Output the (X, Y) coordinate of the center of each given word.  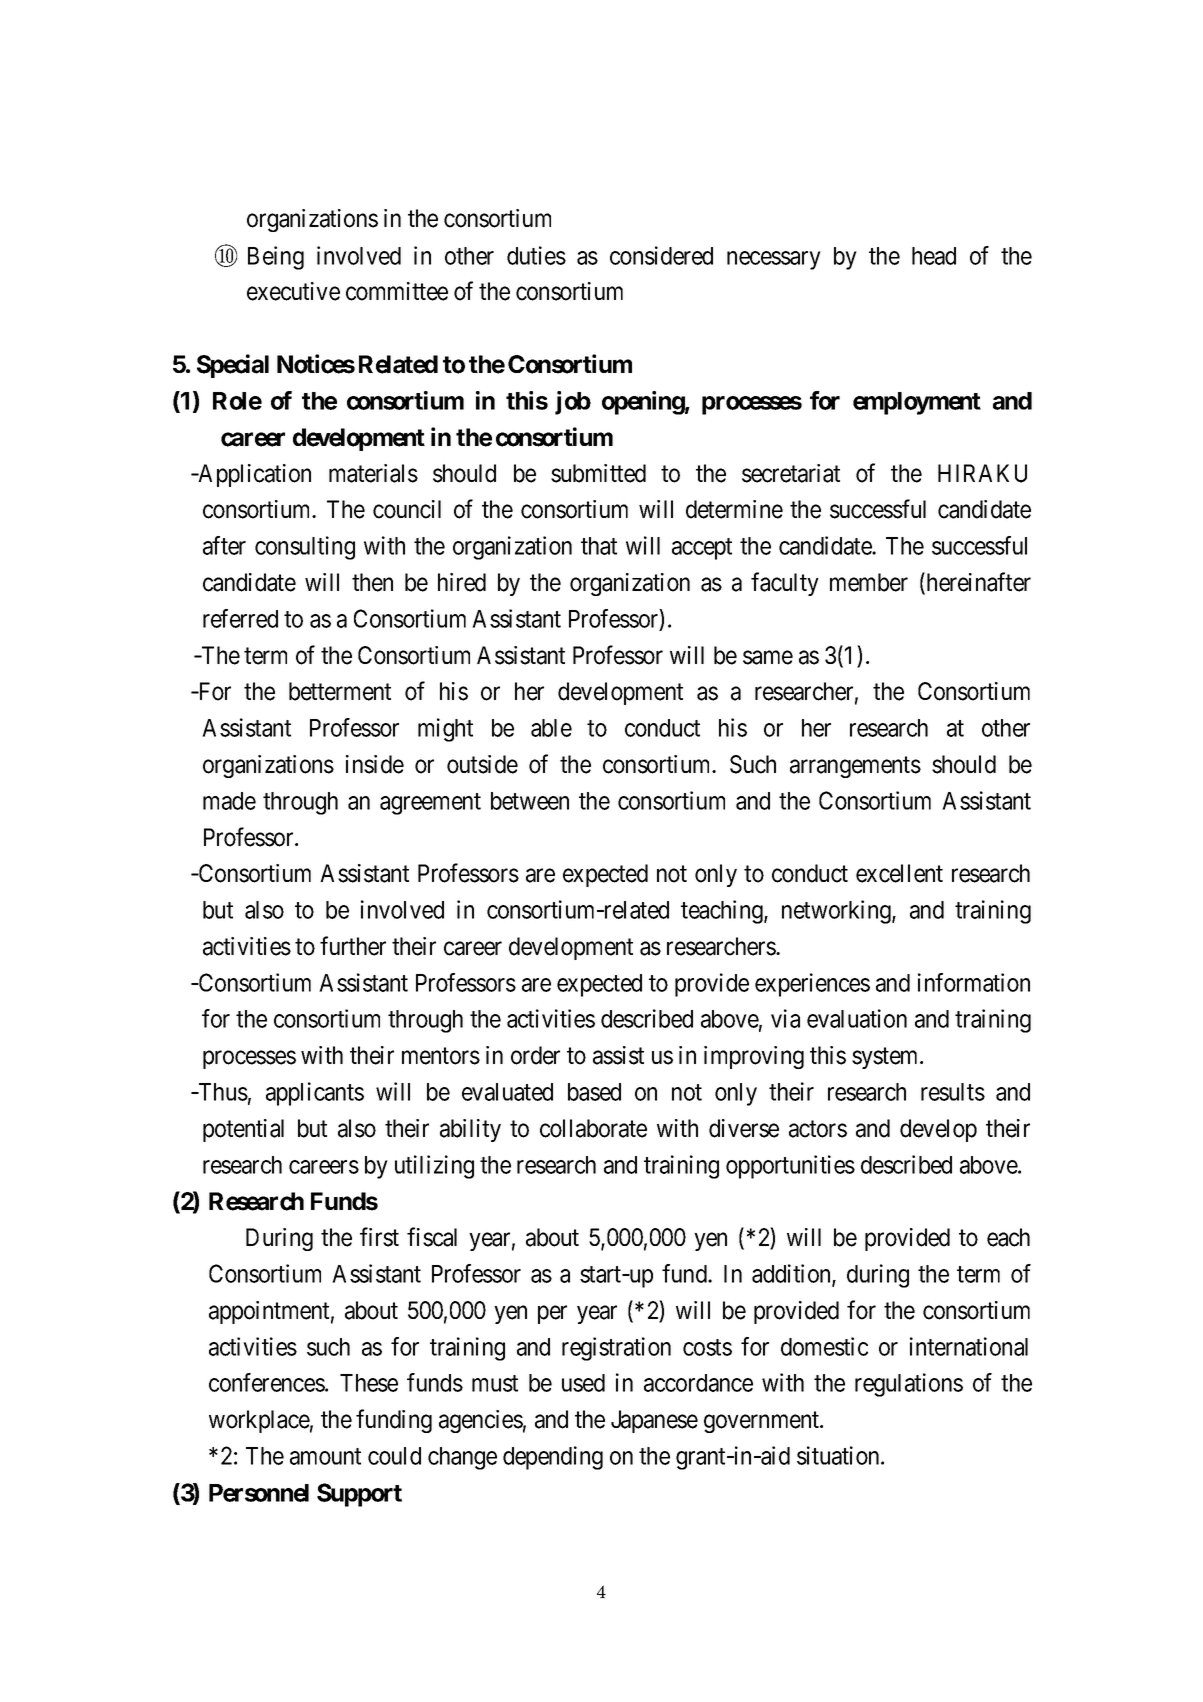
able (551, 728)
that (599, 546)
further (353, 946)
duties (536, 255)
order (535, 1055)
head (934, 256)
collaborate (593, 1128)
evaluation (857, 1018)
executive (293, 291)
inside (375, 764)
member (869, 582)
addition (792, 1274)
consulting (305, 548)
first (379, 1237)
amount (325, 1456)
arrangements (855, 767)
